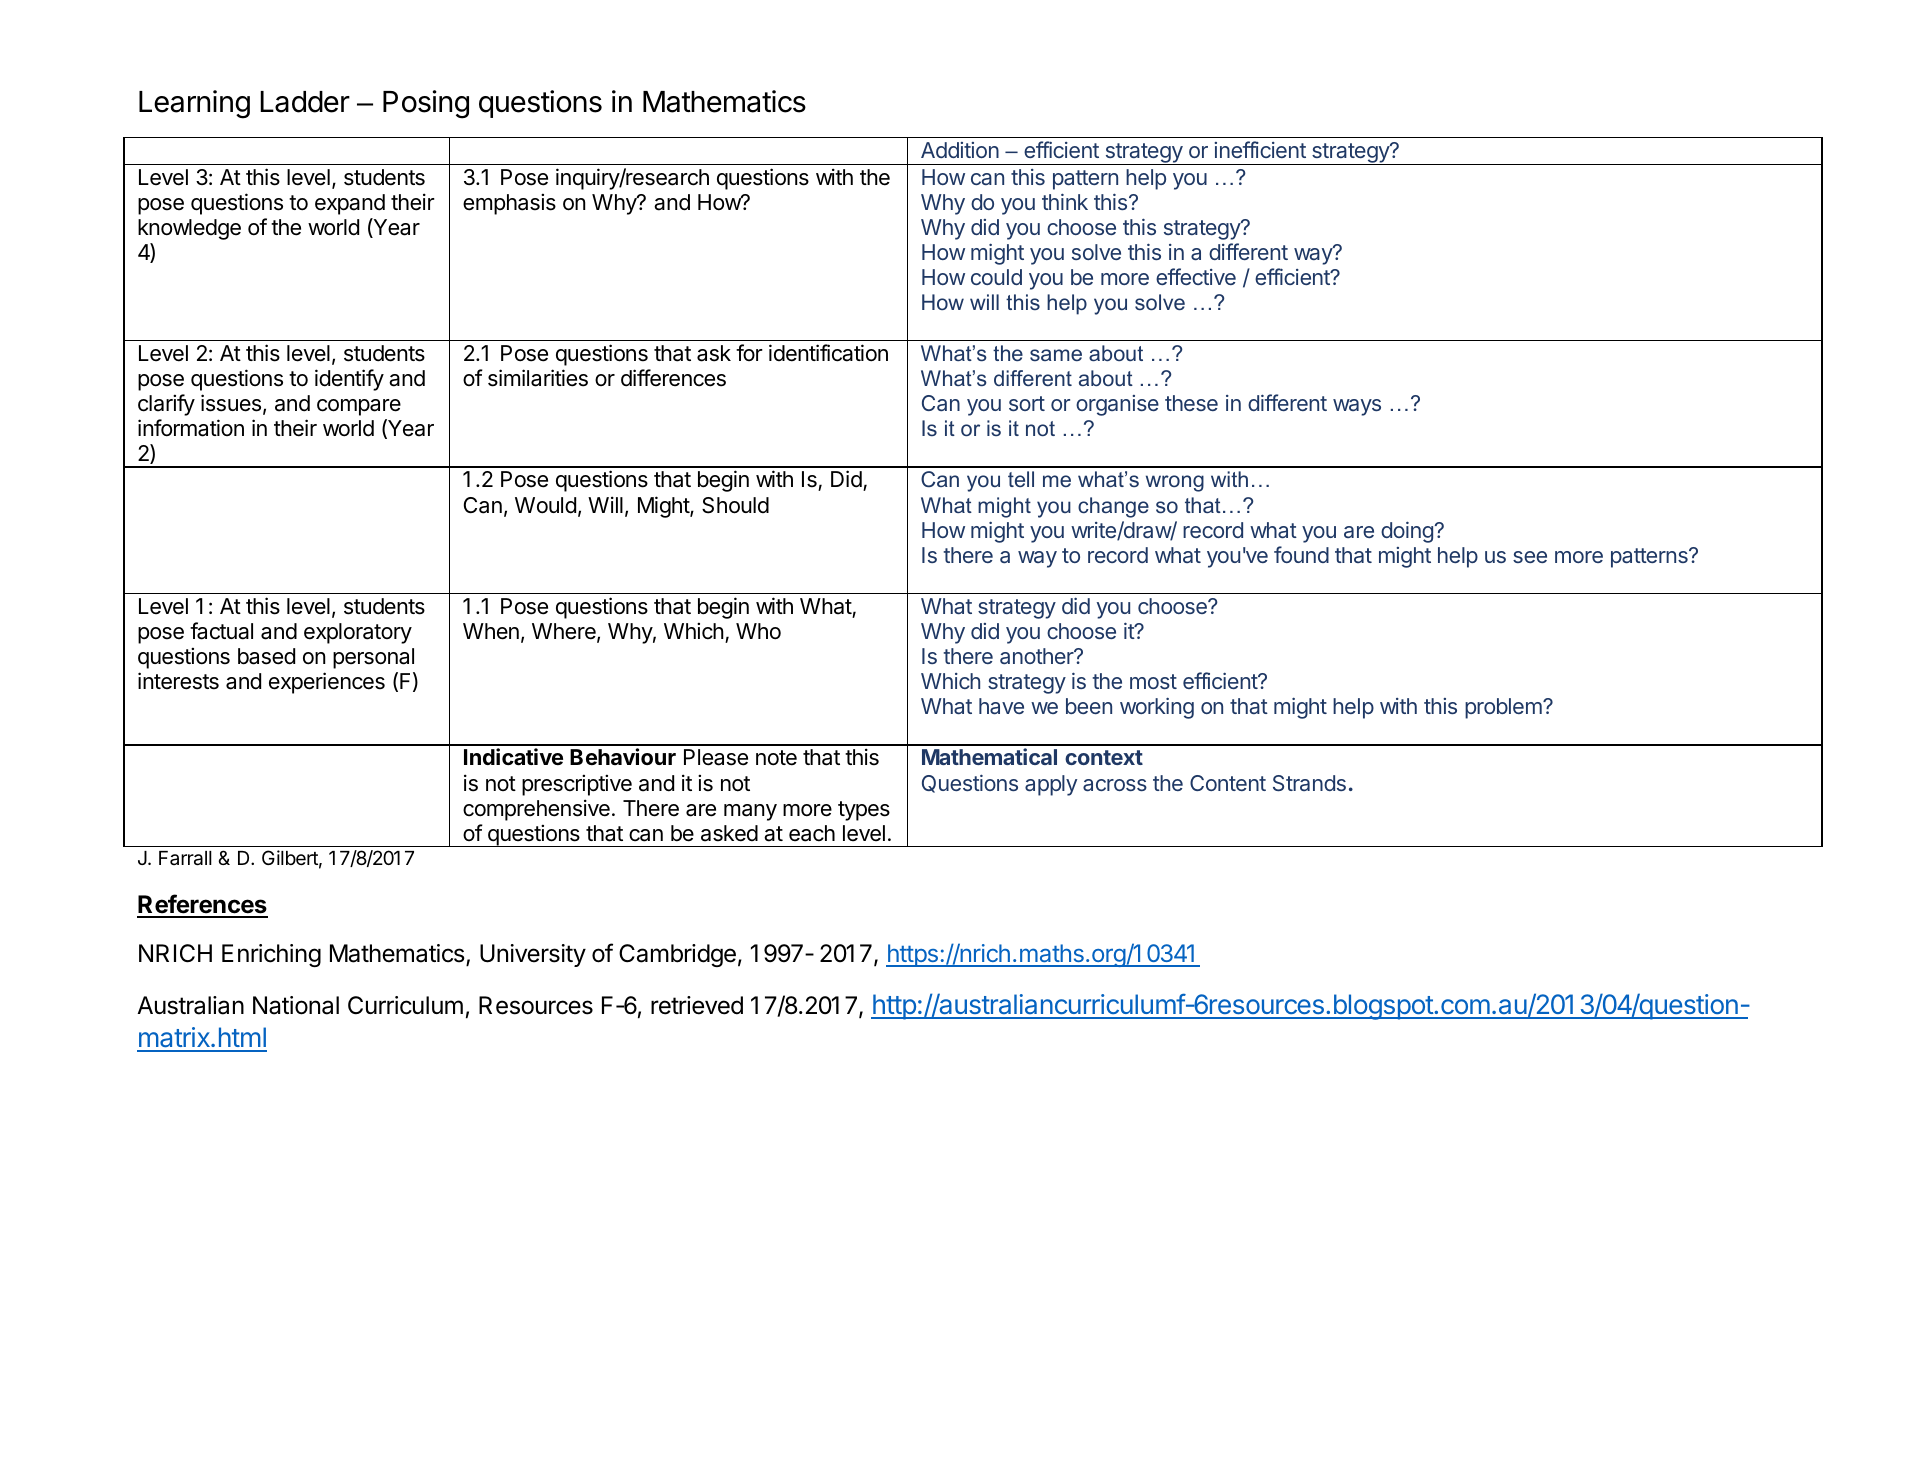 Image resolution: width=1917 pixels, height=1481 pixels. What do you see at coordinates (327, 683) in the screenshot?
I see `experiences` at bounding box center [327, 683].
